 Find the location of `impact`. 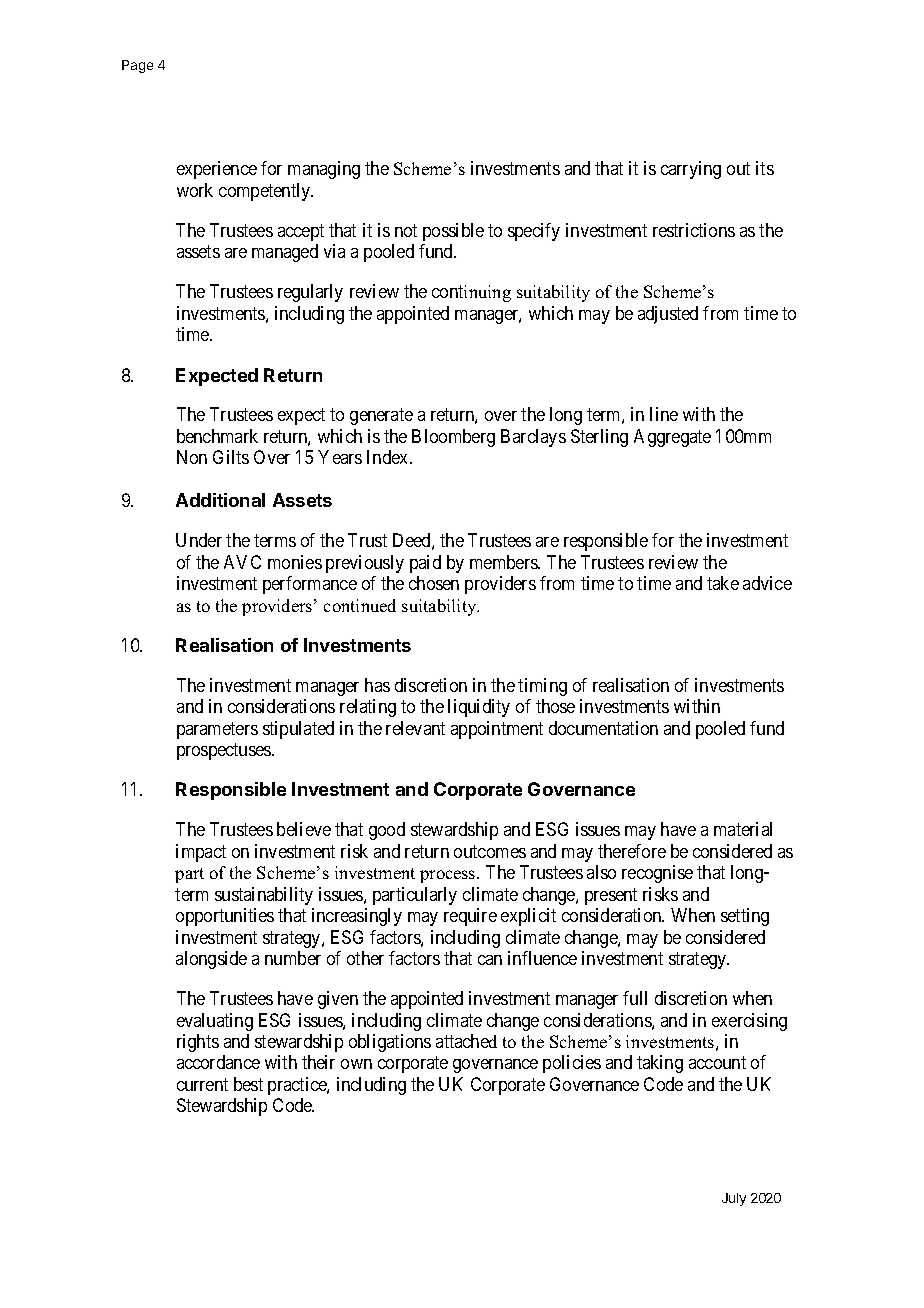

impact is located at coordinates (201, 853).
